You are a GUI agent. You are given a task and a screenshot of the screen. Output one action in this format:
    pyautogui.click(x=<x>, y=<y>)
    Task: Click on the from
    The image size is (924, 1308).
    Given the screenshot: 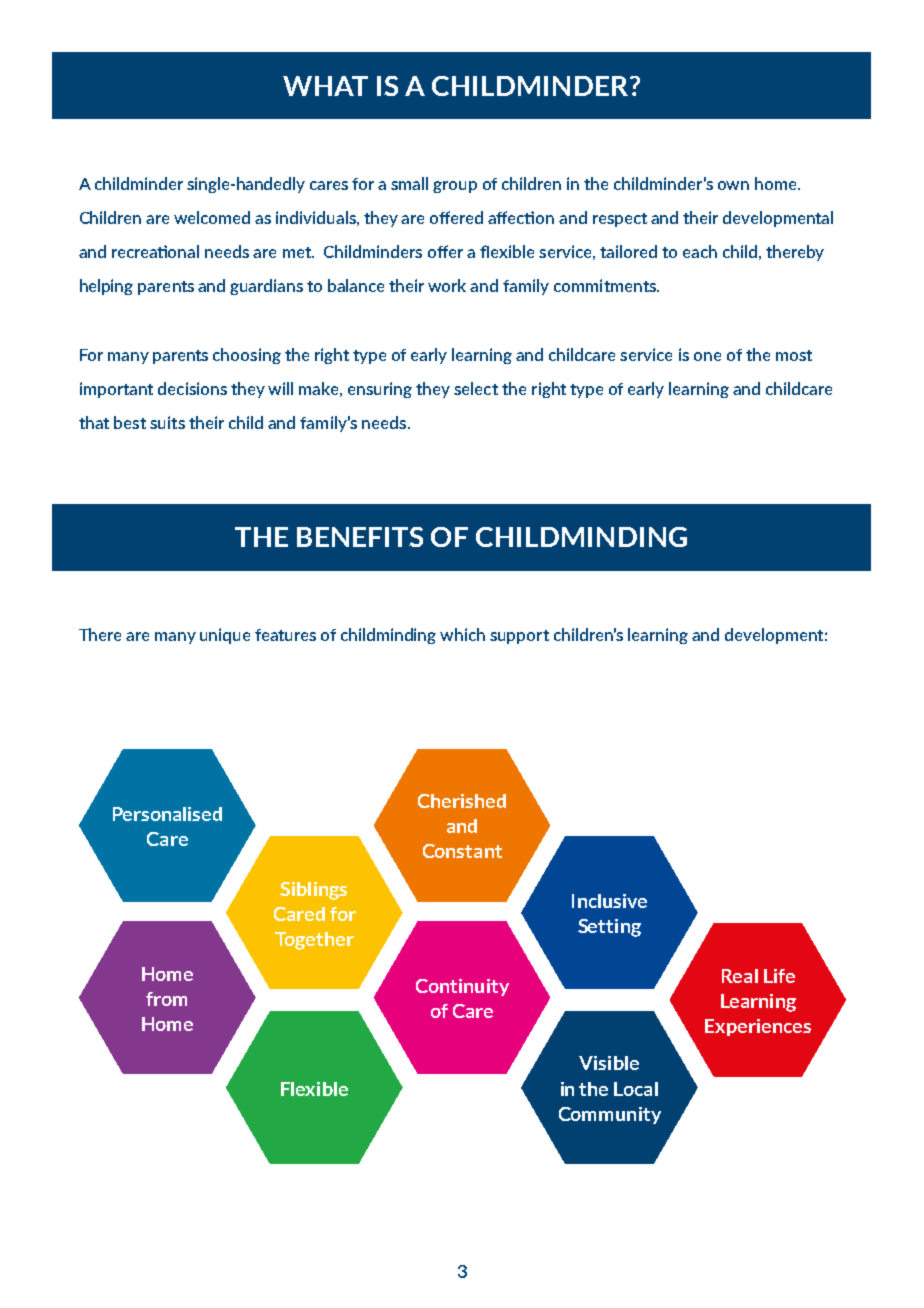 What is the action you would take?
    pyautogui.click(x=166, y=999)
